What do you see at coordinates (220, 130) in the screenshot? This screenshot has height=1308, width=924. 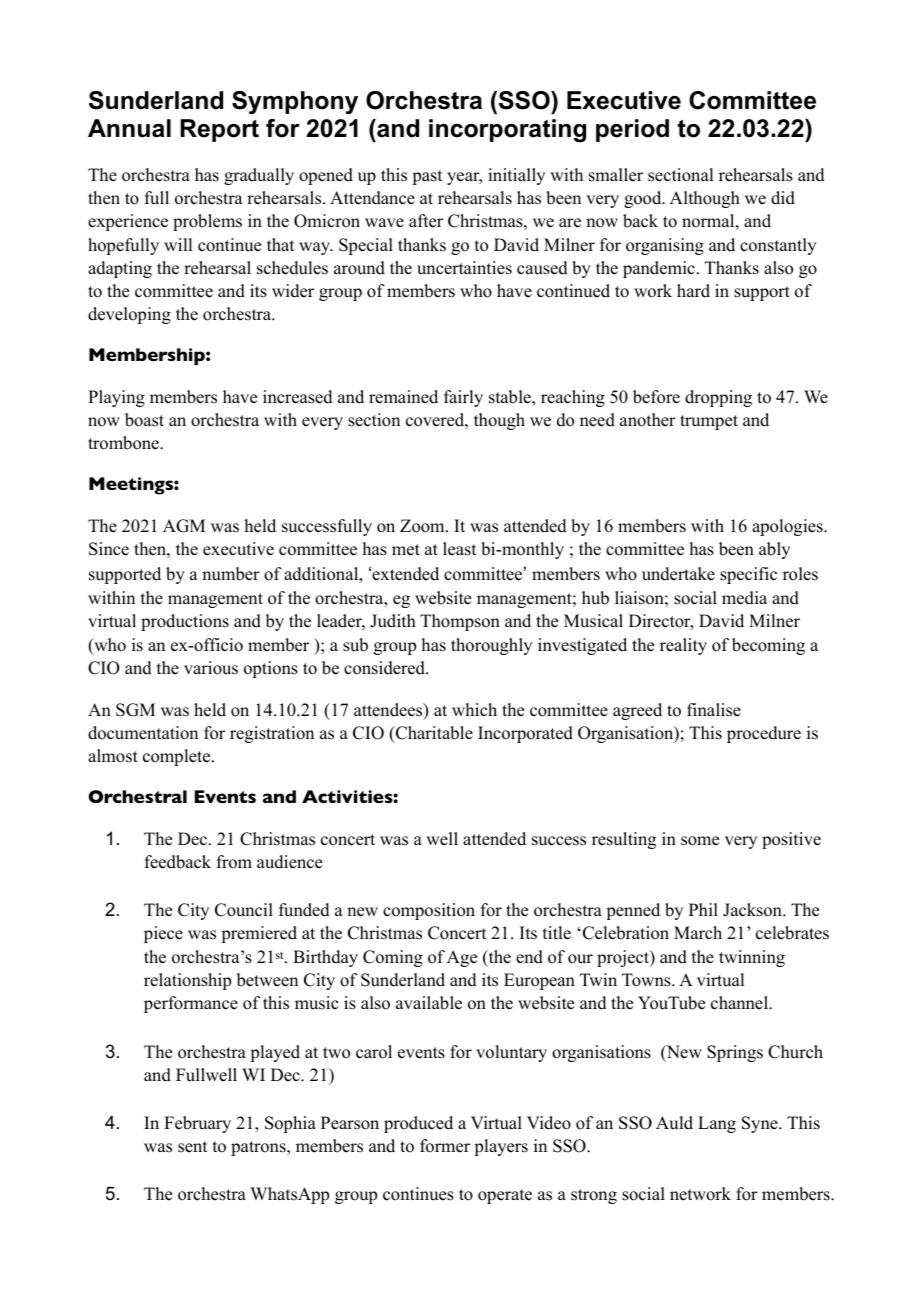 I see `Report` at bounding box center [220, 130].
